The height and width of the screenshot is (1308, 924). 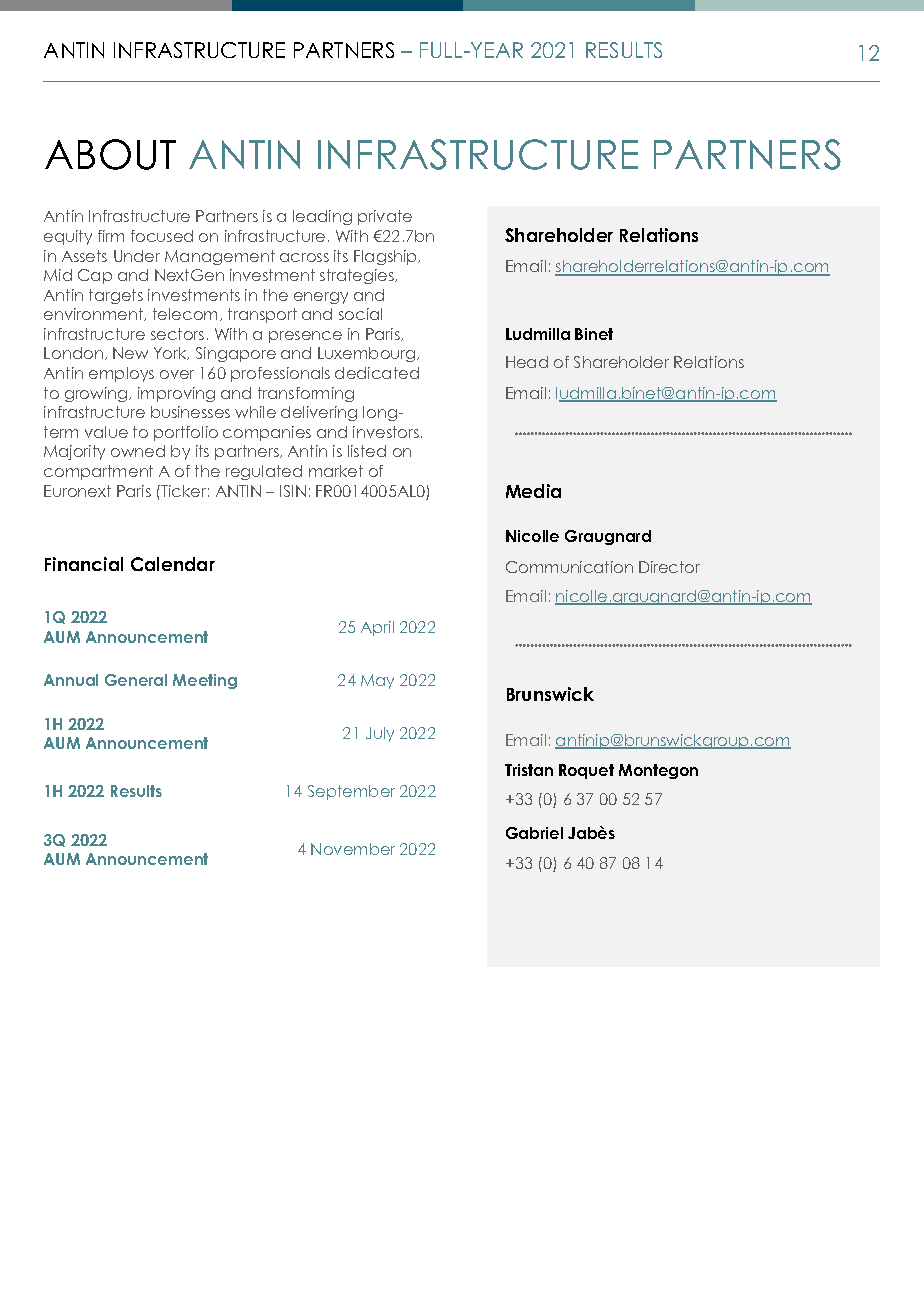 What do you see at coordinates (385, 217) in the screenshot?
I see `private` at bounding box center [385, 217].
